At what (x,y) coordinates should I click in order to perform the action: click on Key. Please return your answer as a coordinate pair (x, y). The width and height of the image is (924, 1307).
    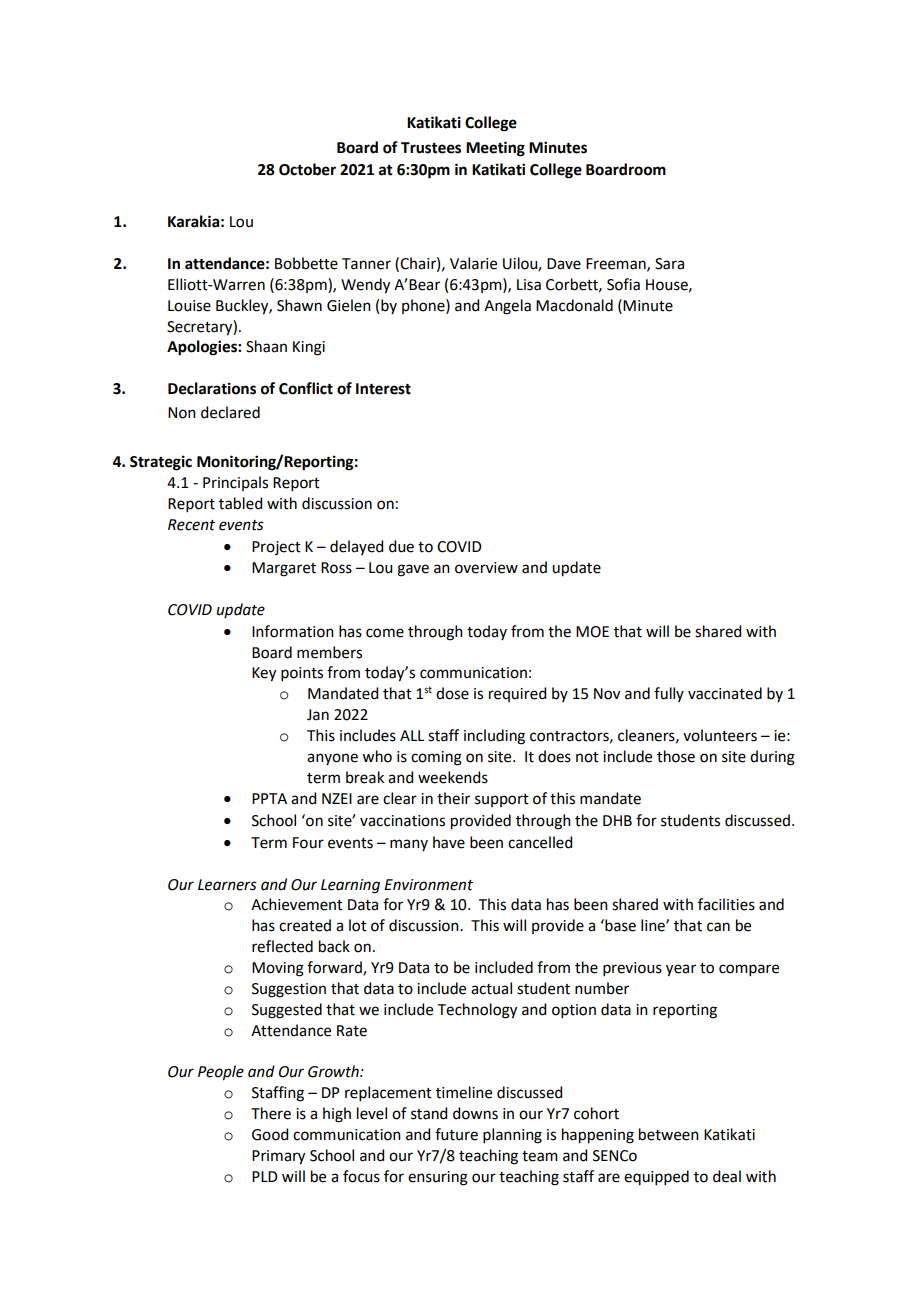
    Looking at the image, I should click on (264, 674).
